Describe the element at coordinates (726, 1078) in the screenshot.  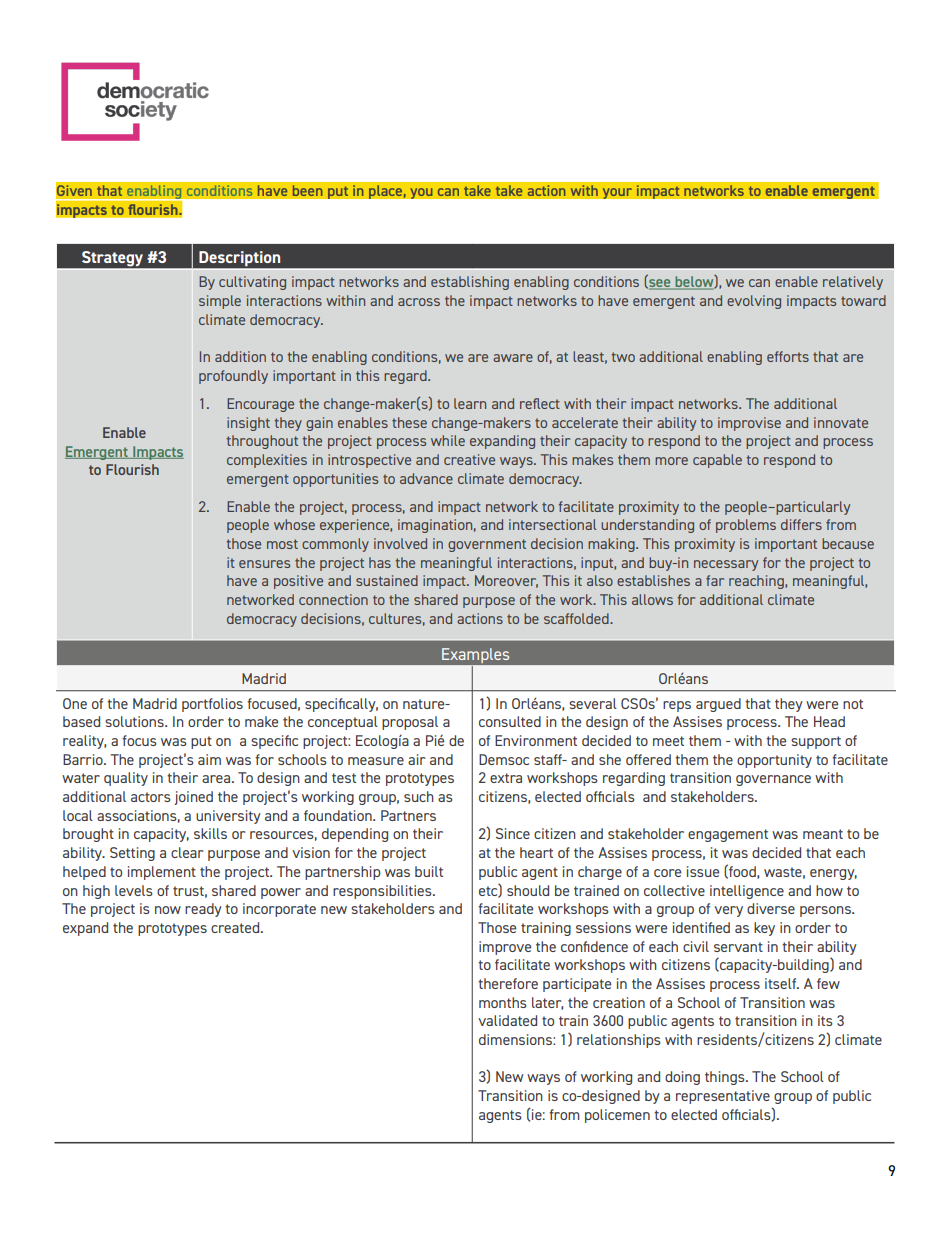
I see `things` at that location.
